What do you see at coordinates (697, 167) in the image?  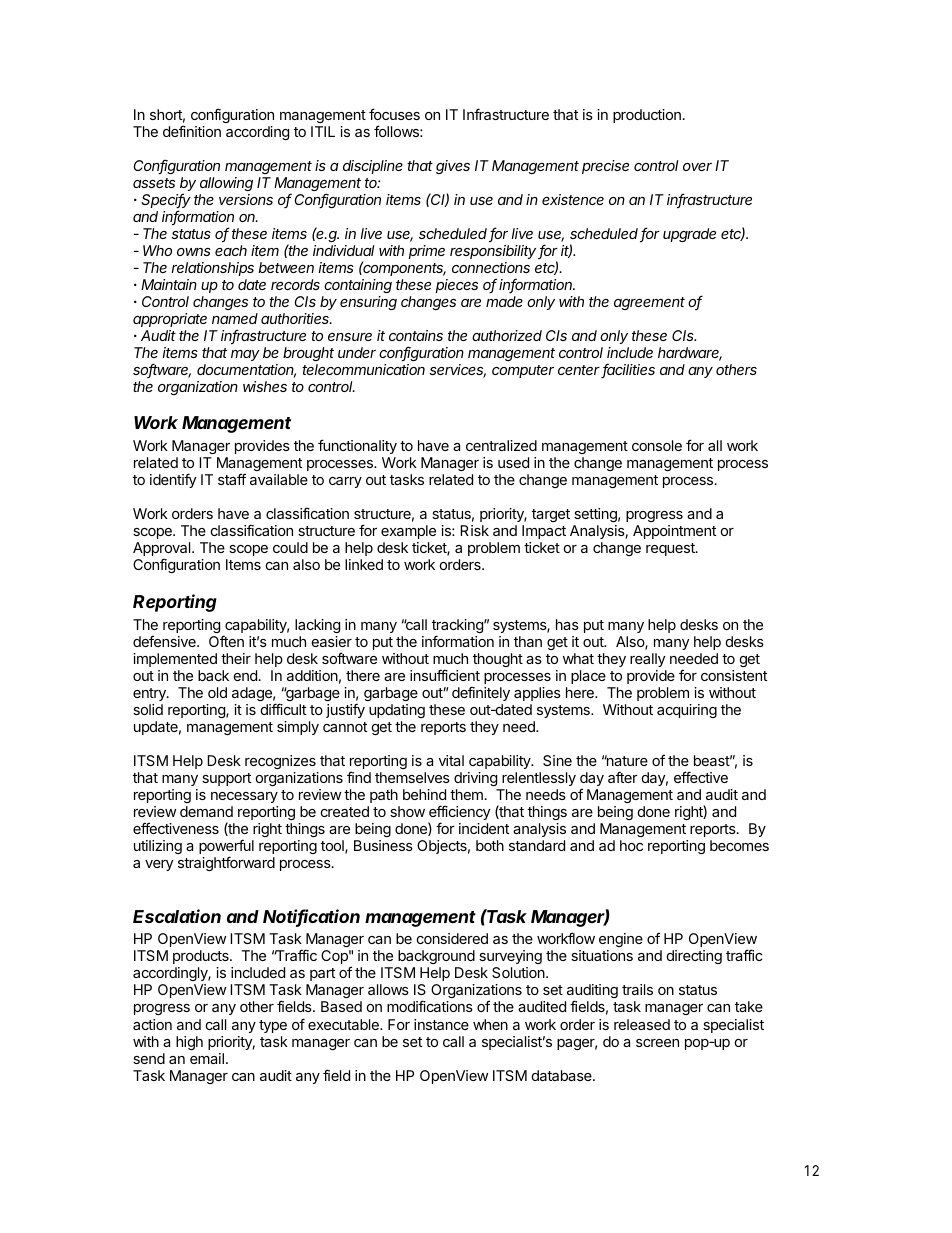 I see `over` at bounding box center [697, 167].
